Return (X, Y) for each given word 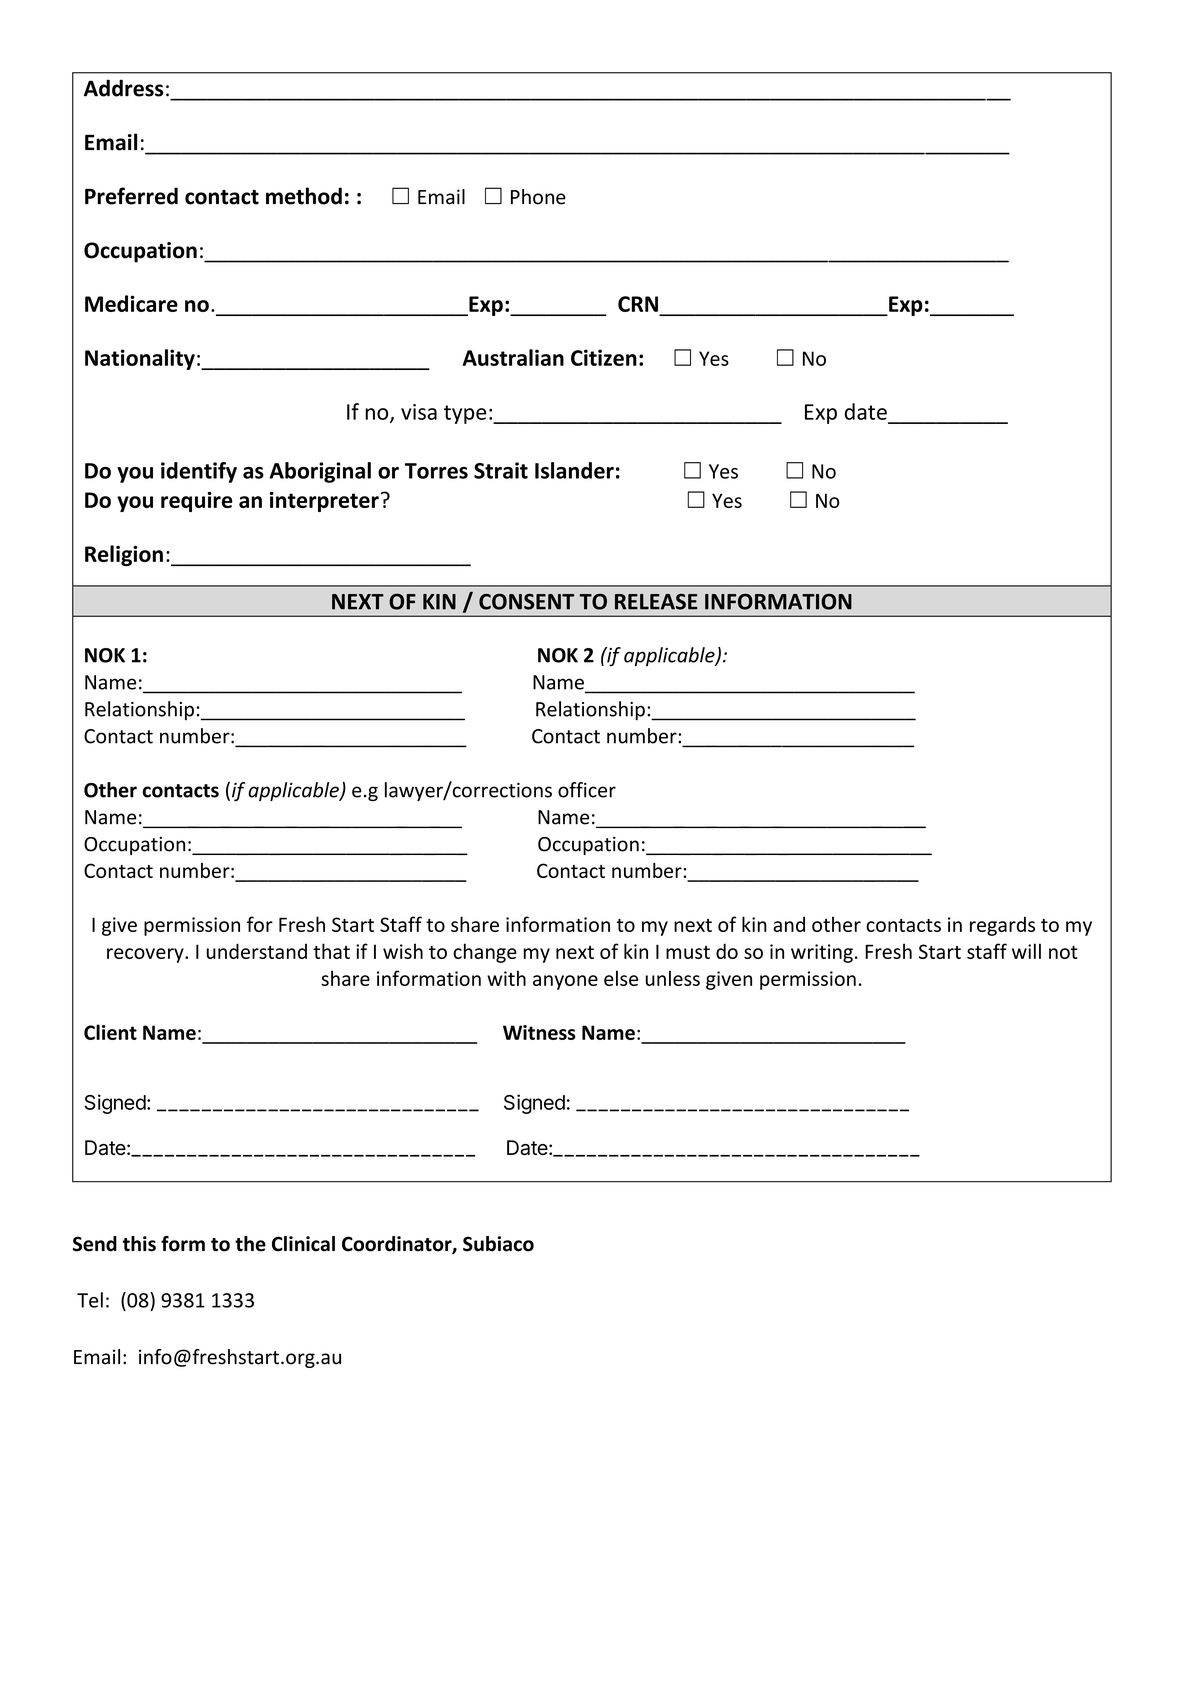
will (1026, 951)
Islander (574, 470)
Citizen (604, 357)
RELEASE (656, 601)
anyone (565, 982)
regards (1002, 926)
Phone (538, 197)
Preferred (131, 196)
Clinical (303, 1244)
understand (257, 951)
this (139, 1244)
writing (822, 953)
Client (110, 1032)
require (197, 502)
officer (587, 790)
